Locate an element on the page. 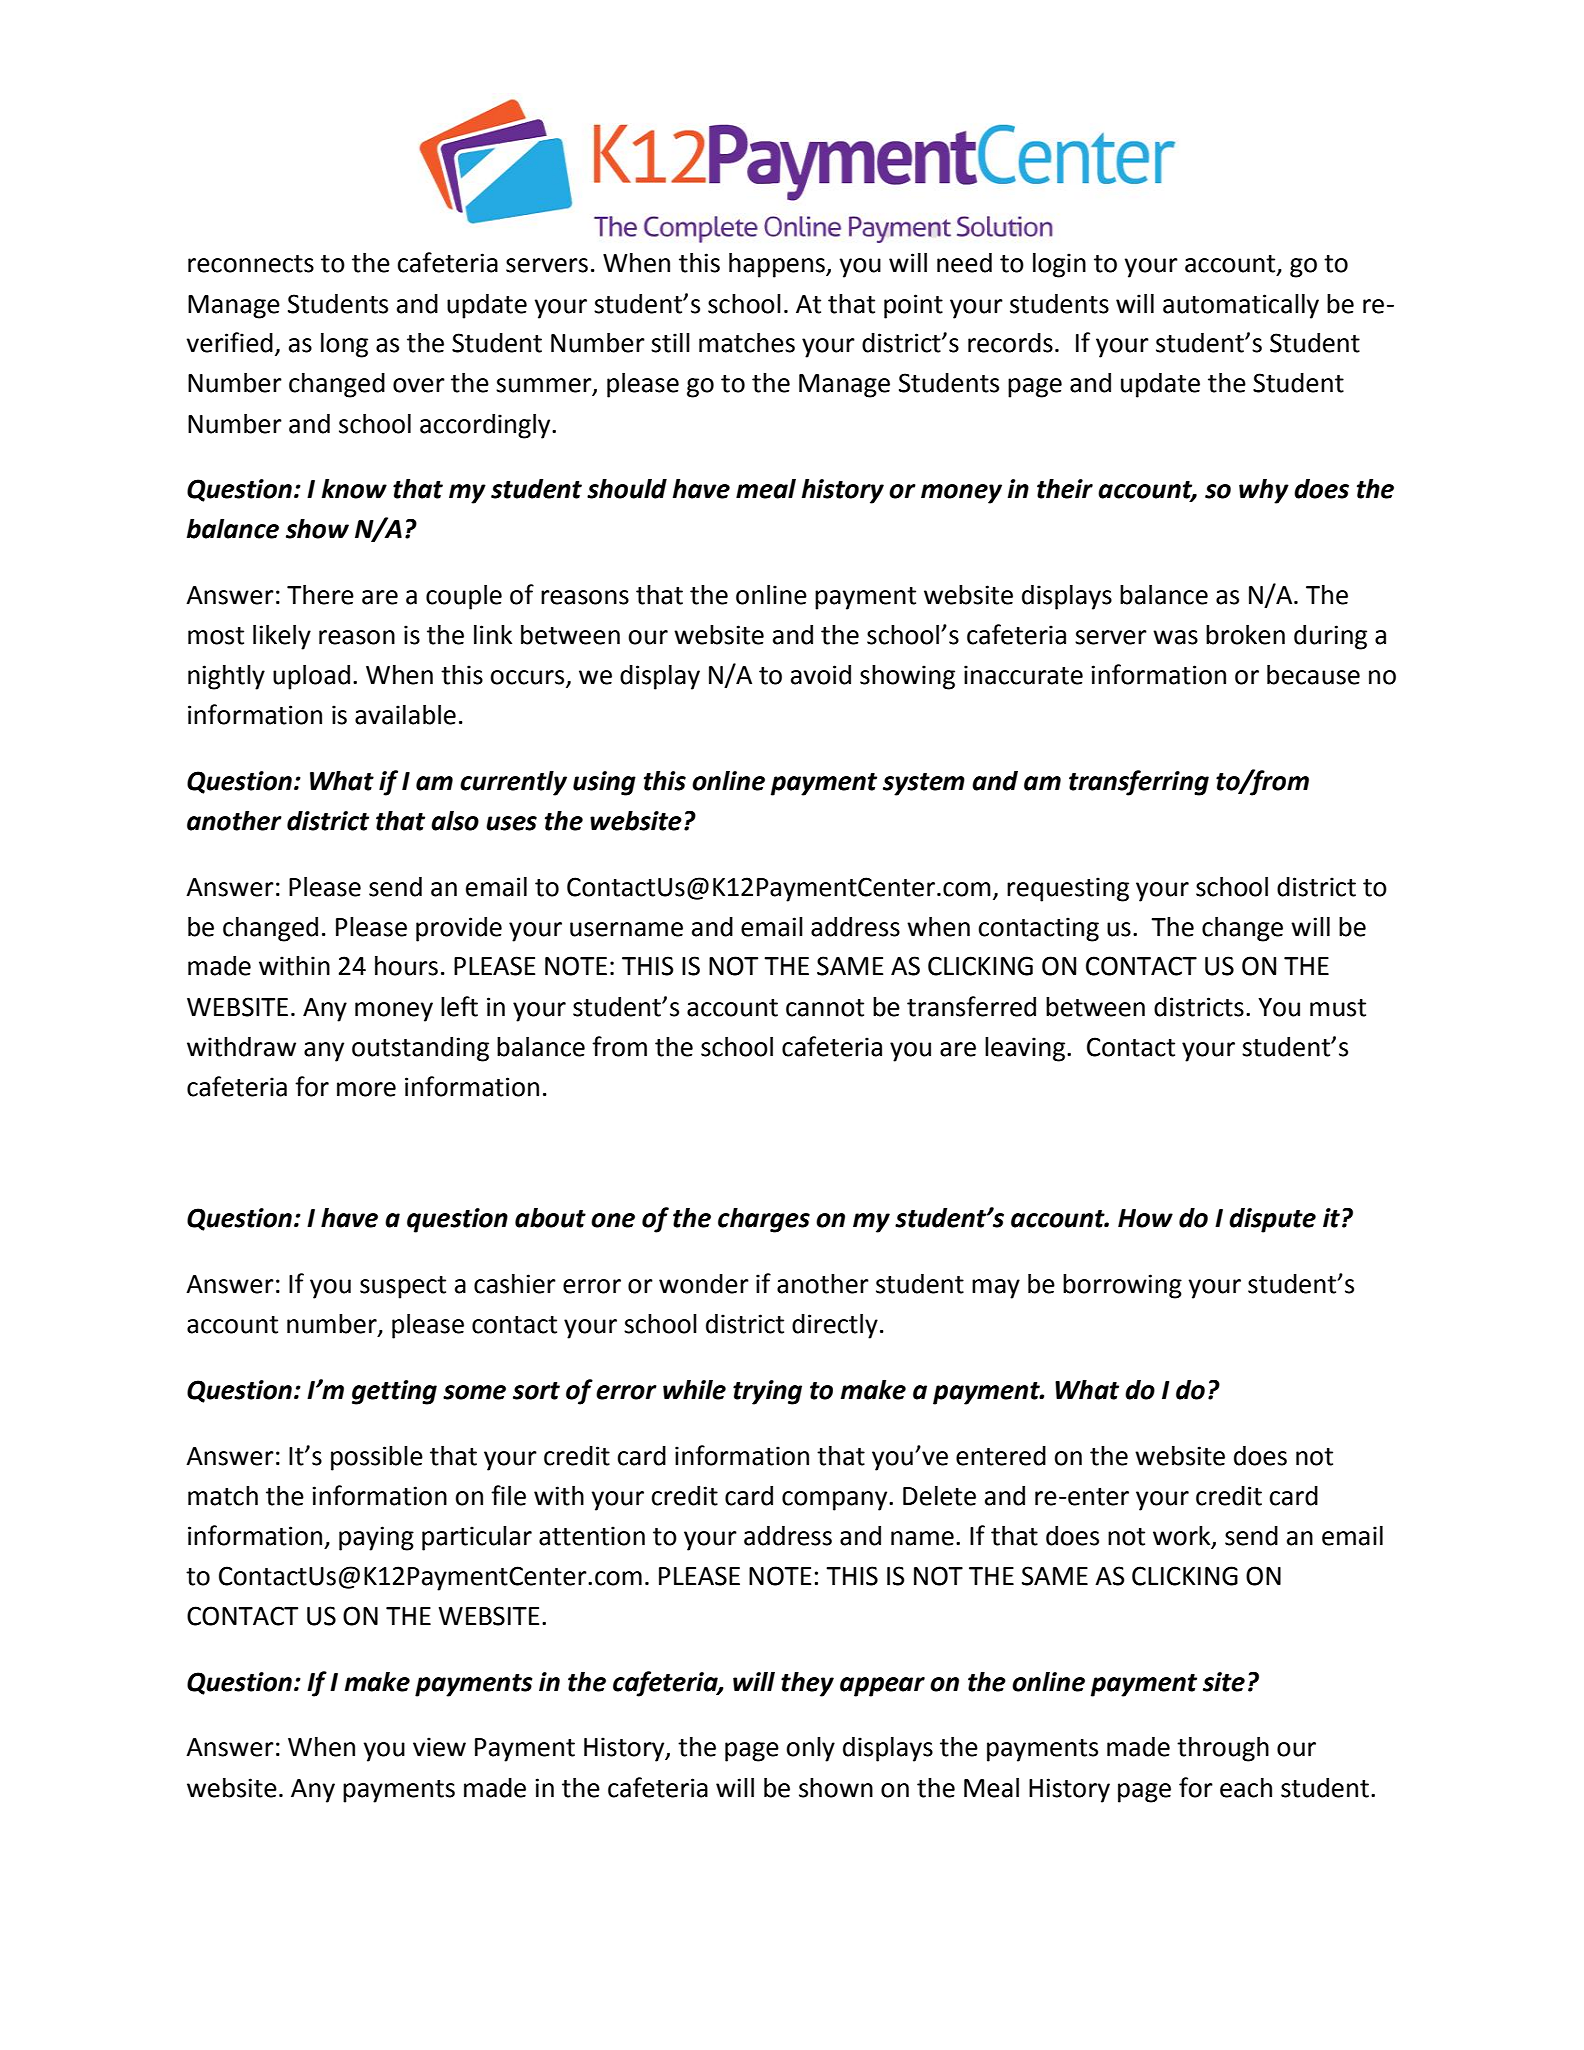 This document has height=2050, width=1584. requesting is located at coordinates (1068, 889).
